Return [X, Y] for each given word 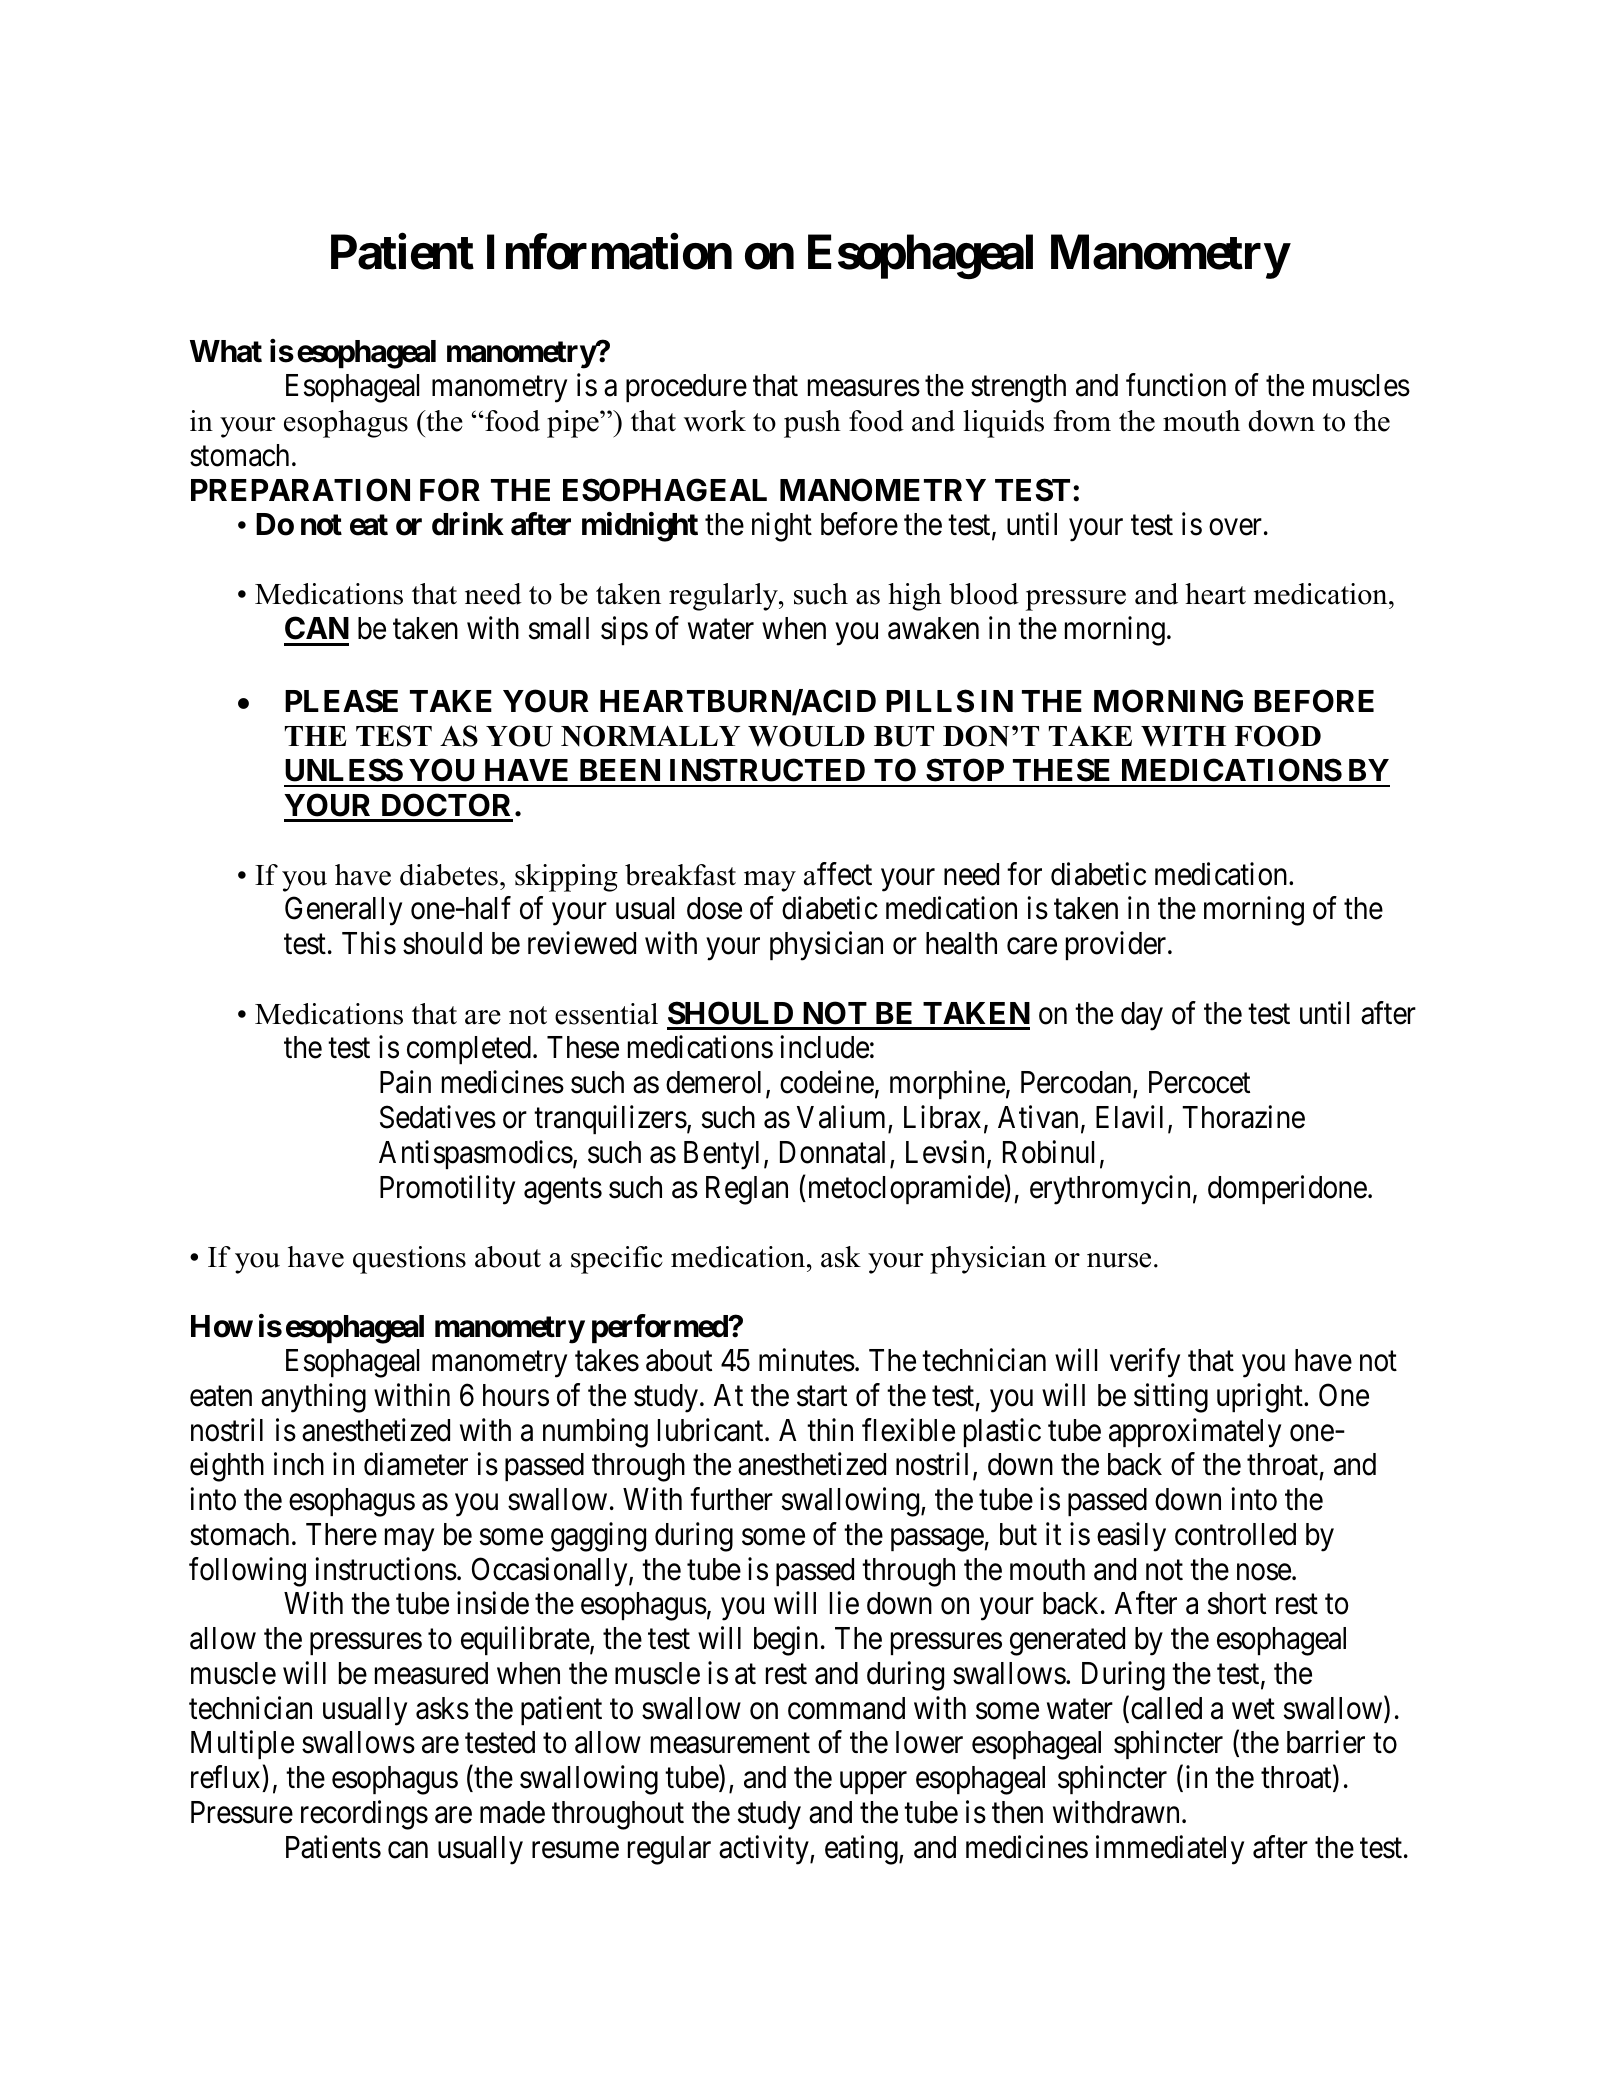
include [825, 1047]
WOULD [806, 736]
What [226, 351]
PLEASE [341, 701]
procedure [686, 388]
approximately [1195, 1433]
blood [984, 594]
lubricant [712, 1430]
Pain [405, 1082]
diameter [416, 1464]
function [1176, 385]
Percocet [1199, 1082]
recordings [364, 1815]
